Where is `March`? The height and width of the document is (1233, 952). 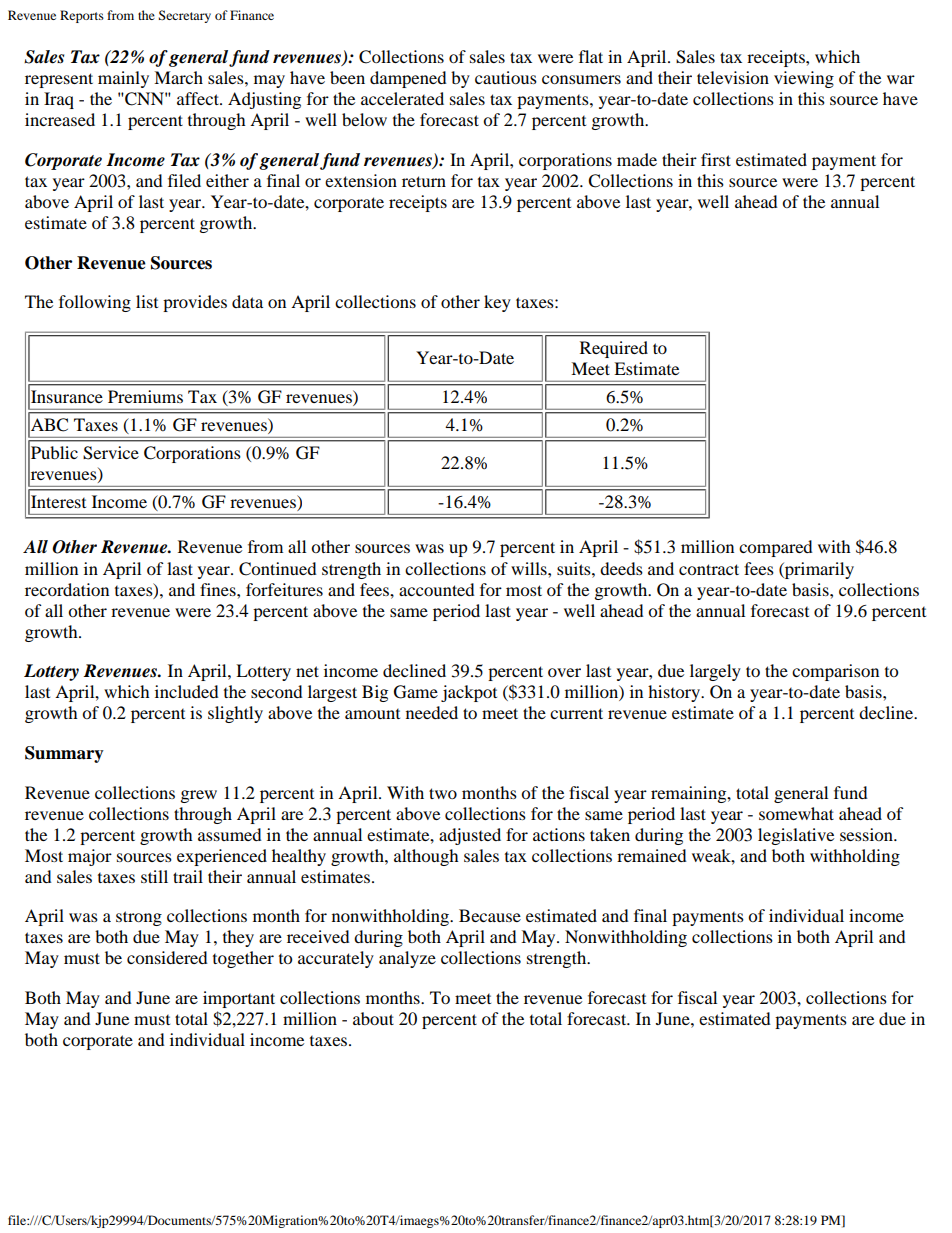 March is located at coordinates (178, 77).
